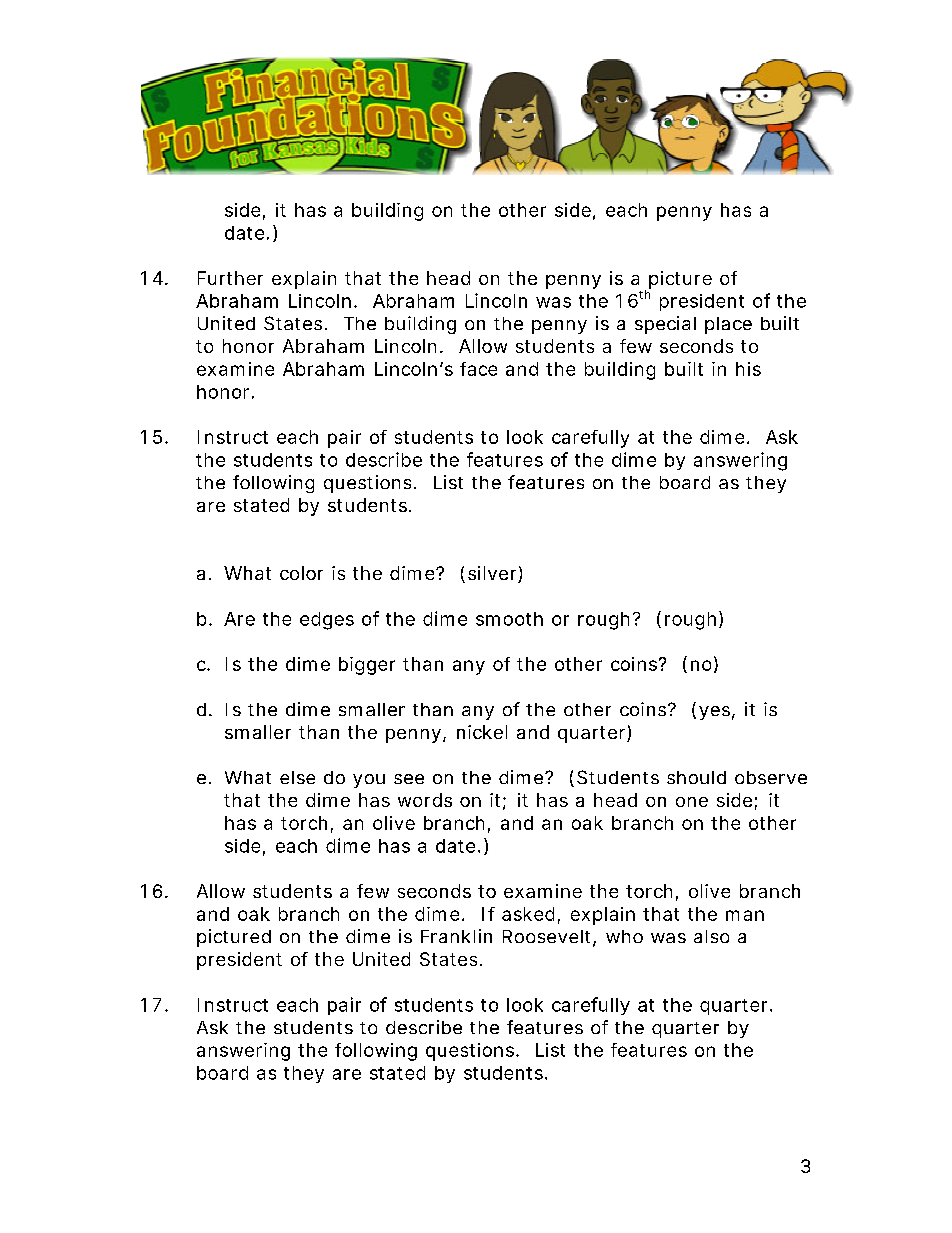  What do you see at coordinates (493, 574) in the page?
I see `silver` at bounding box center [493, 574].
